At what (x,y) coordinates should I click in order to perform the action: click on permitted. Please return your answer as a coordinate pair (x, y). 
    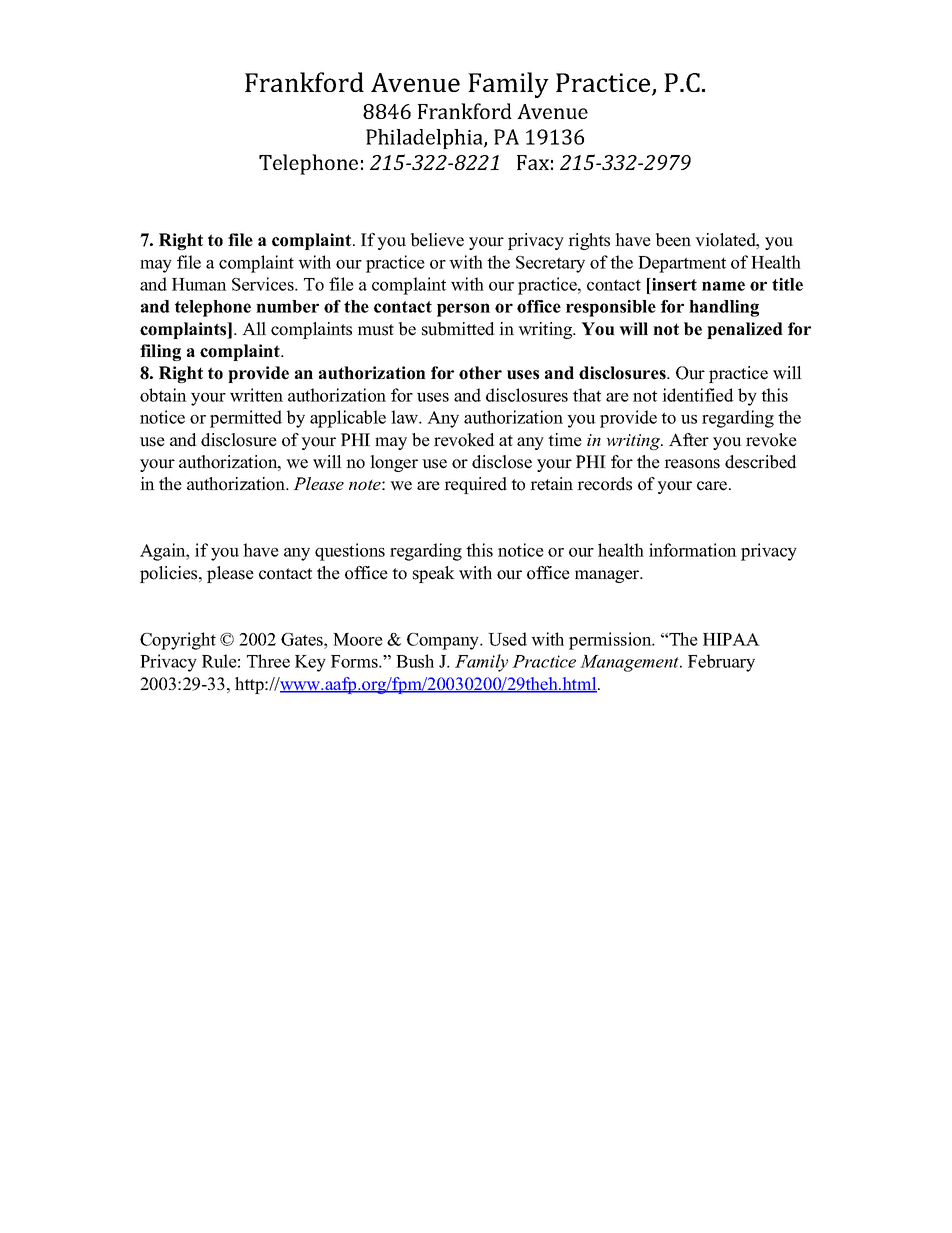
    Looking at the image, I should click on (246, 419).
